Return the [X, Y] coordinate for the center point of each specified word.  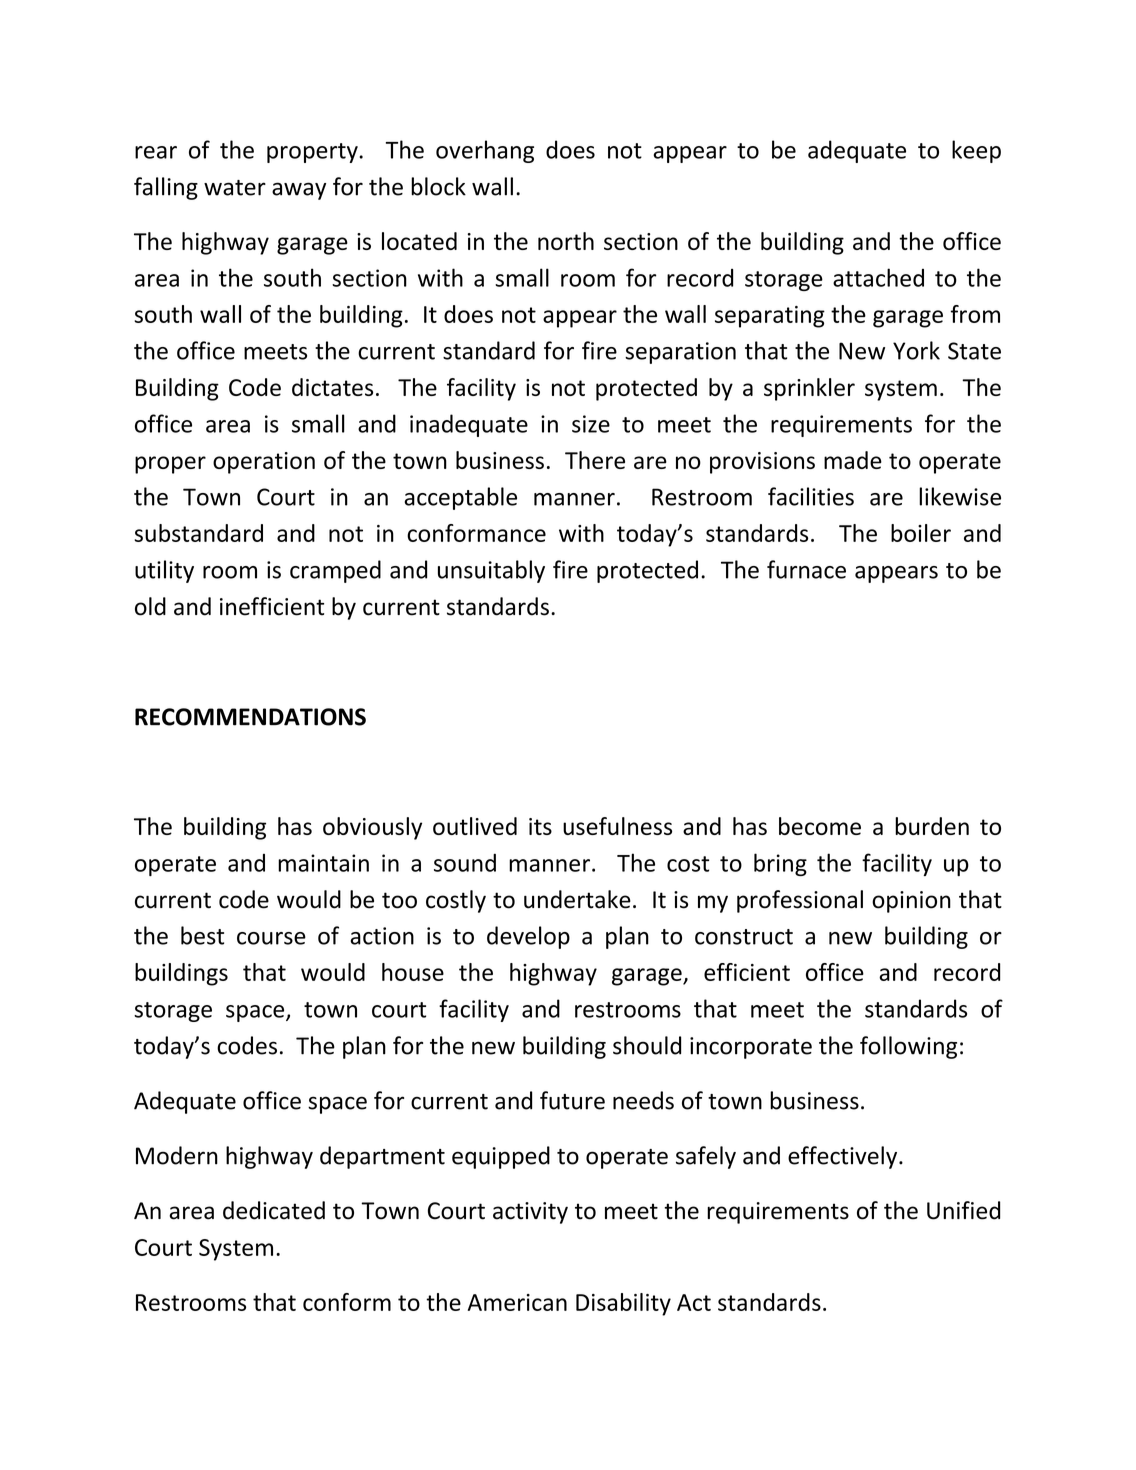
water [235, 188]
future [572, 1100]
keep [976, 151]
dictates [332, 387]
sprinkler [809, 389]
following [908, 1047]
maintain [323, 863]
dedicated [274, 1210]
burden [932, 826]
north [566, 241]
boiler [921, 533]
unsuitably [491, 571]
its [540, 826]
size [591, 424]
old [150, 606]
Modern [177, 1155]
